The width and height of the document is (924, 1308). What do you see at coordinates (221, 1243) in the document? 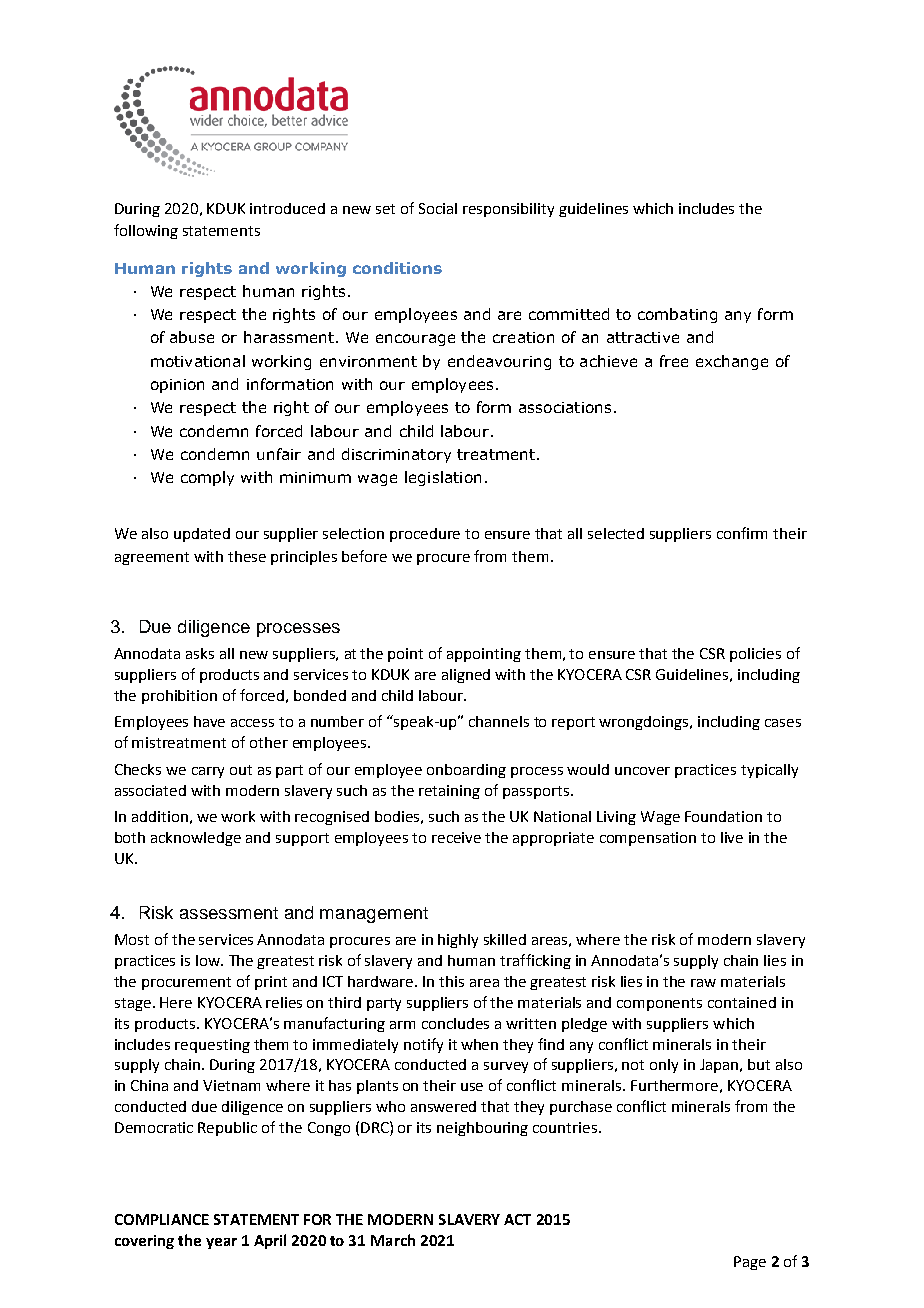
I see `year` at bounding box center [221, 1243].
